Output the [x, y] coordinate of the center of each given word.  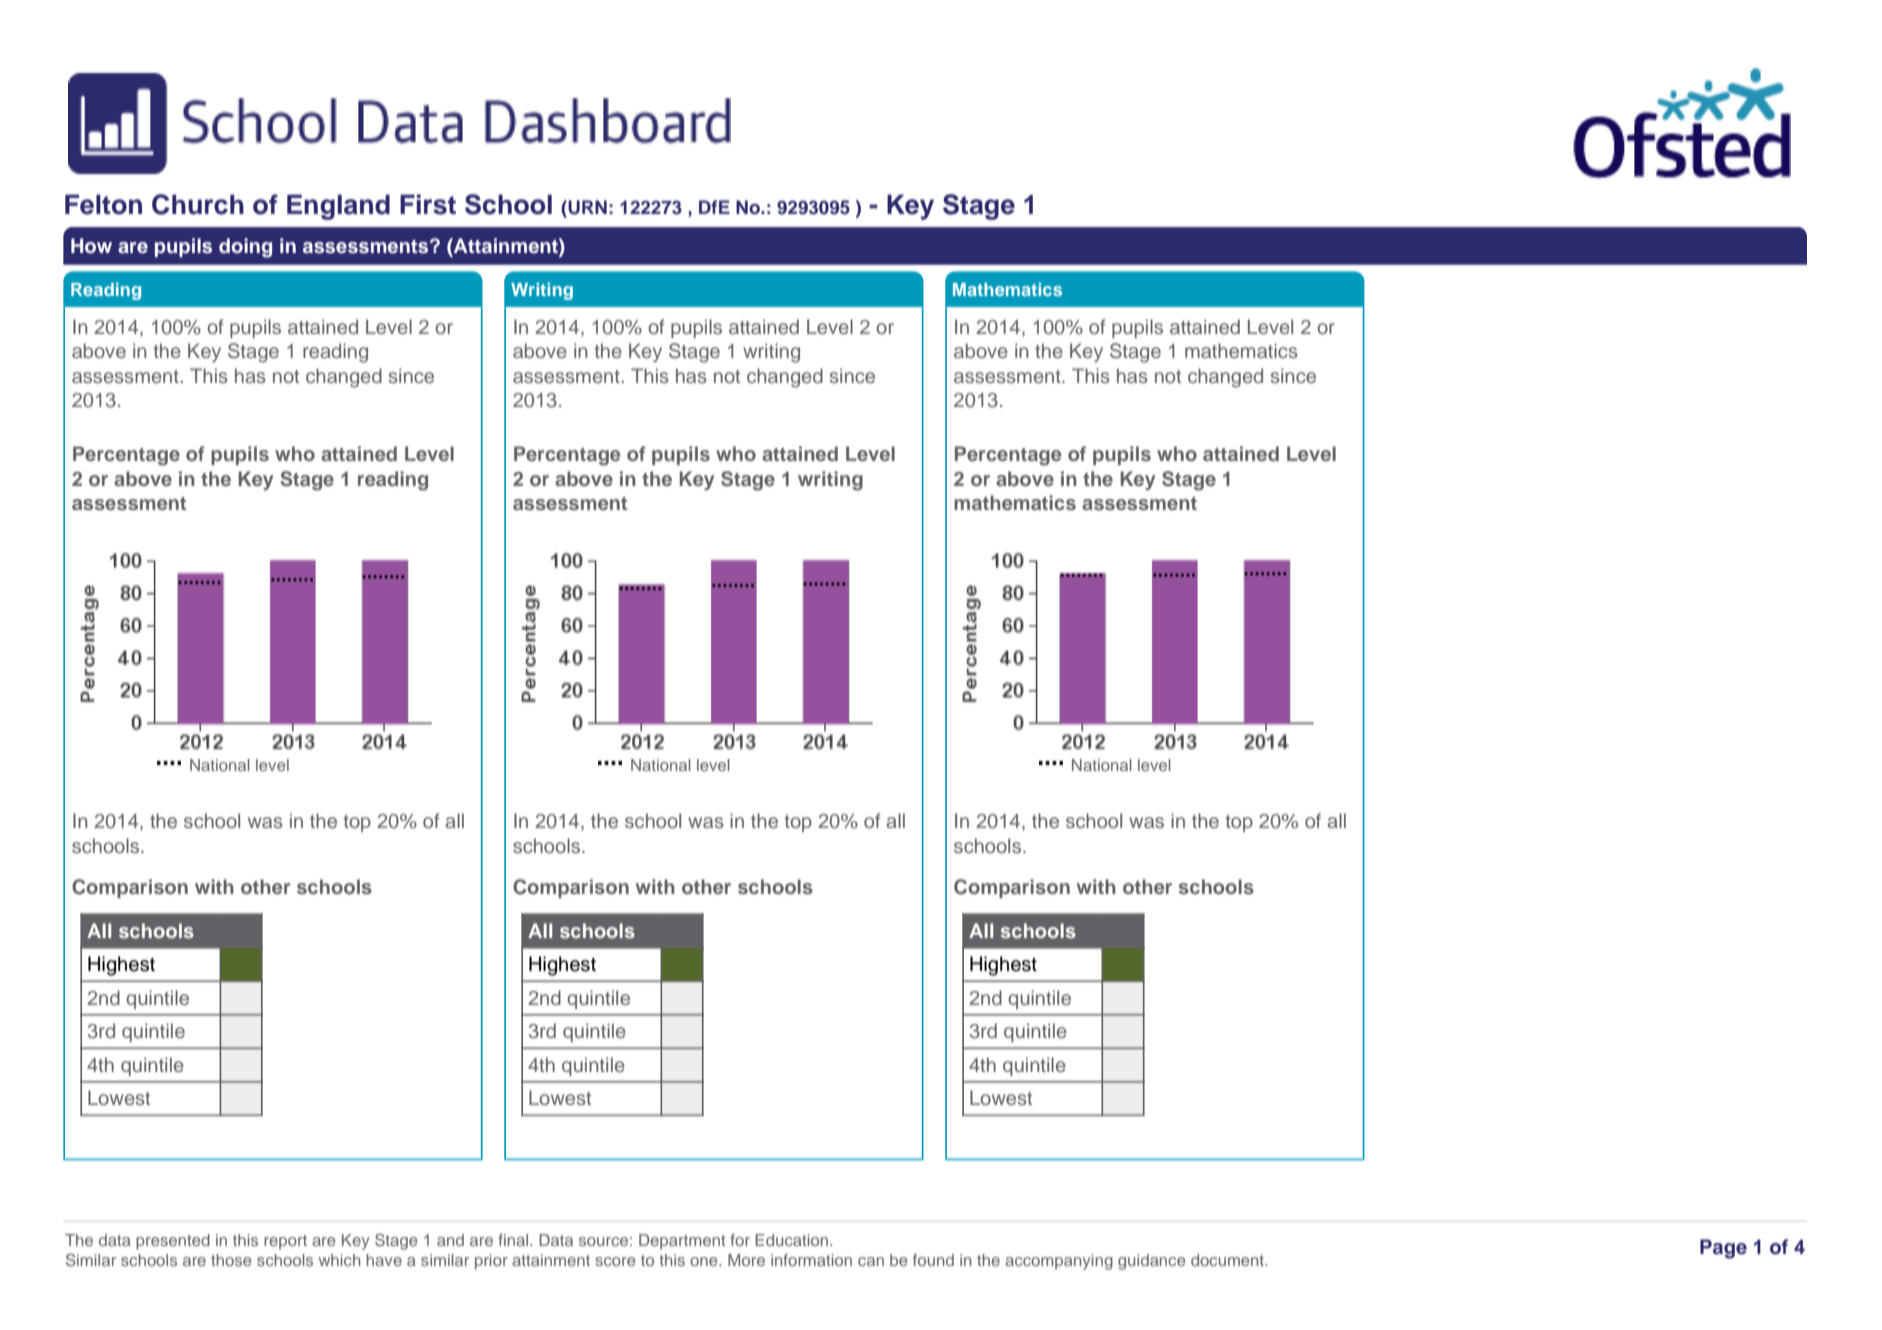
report [285, 1242]
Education [793, 1240]
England [338, 207]
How [91, 246]
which [340, 1260]
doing [245, 248]
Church [198, 204]
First [428, 204]
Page [1723, 1249]
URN [586, 207]
